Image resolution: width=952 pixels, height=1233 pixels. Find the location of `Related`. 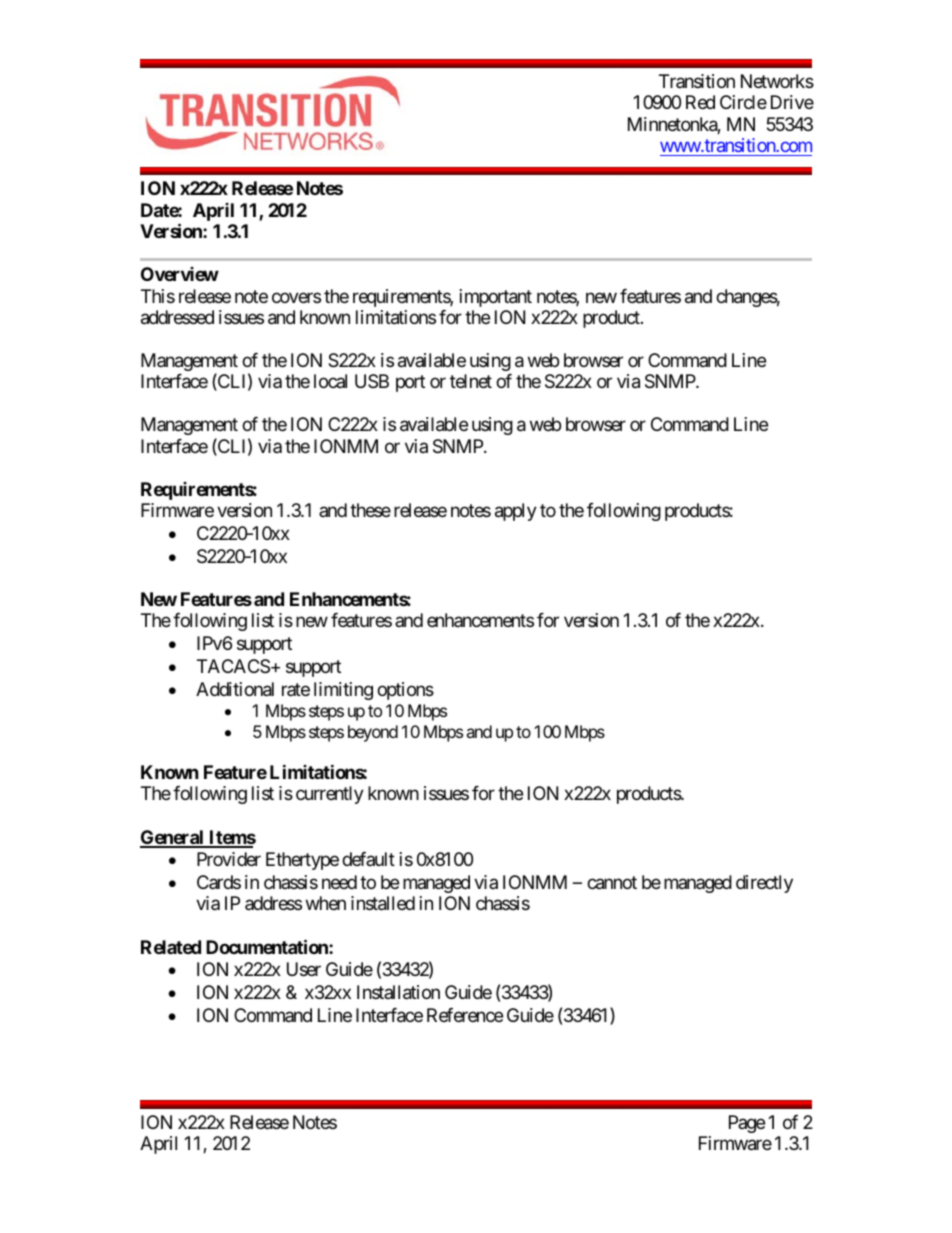

Related is located at coordinates (171, 947).
